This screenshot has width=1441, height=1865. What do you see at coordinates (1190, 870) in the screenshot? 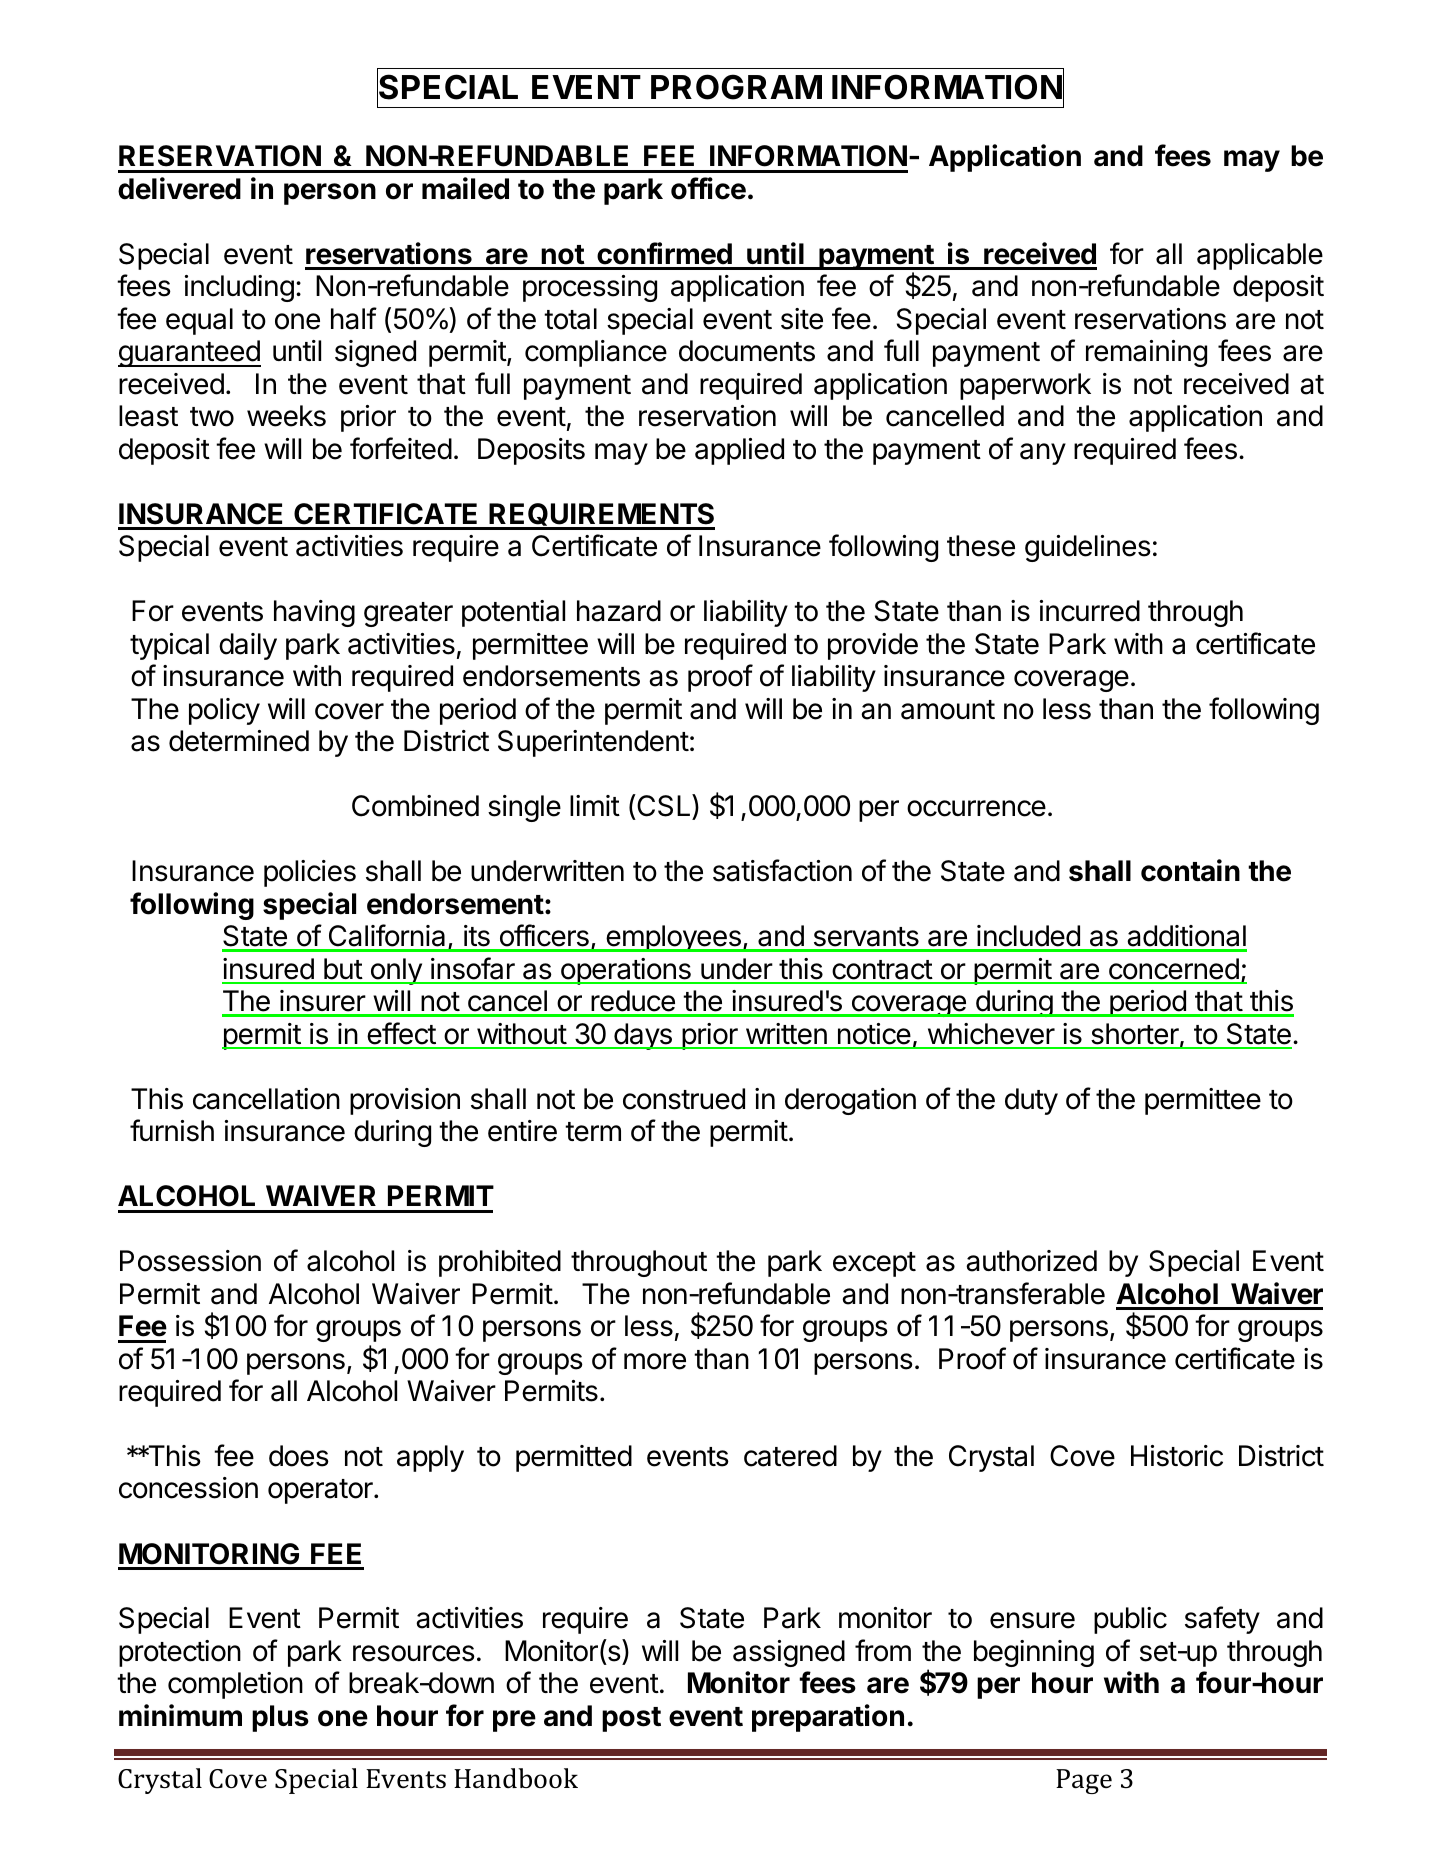
I see `contain` at bounding box center [1190, 870].
